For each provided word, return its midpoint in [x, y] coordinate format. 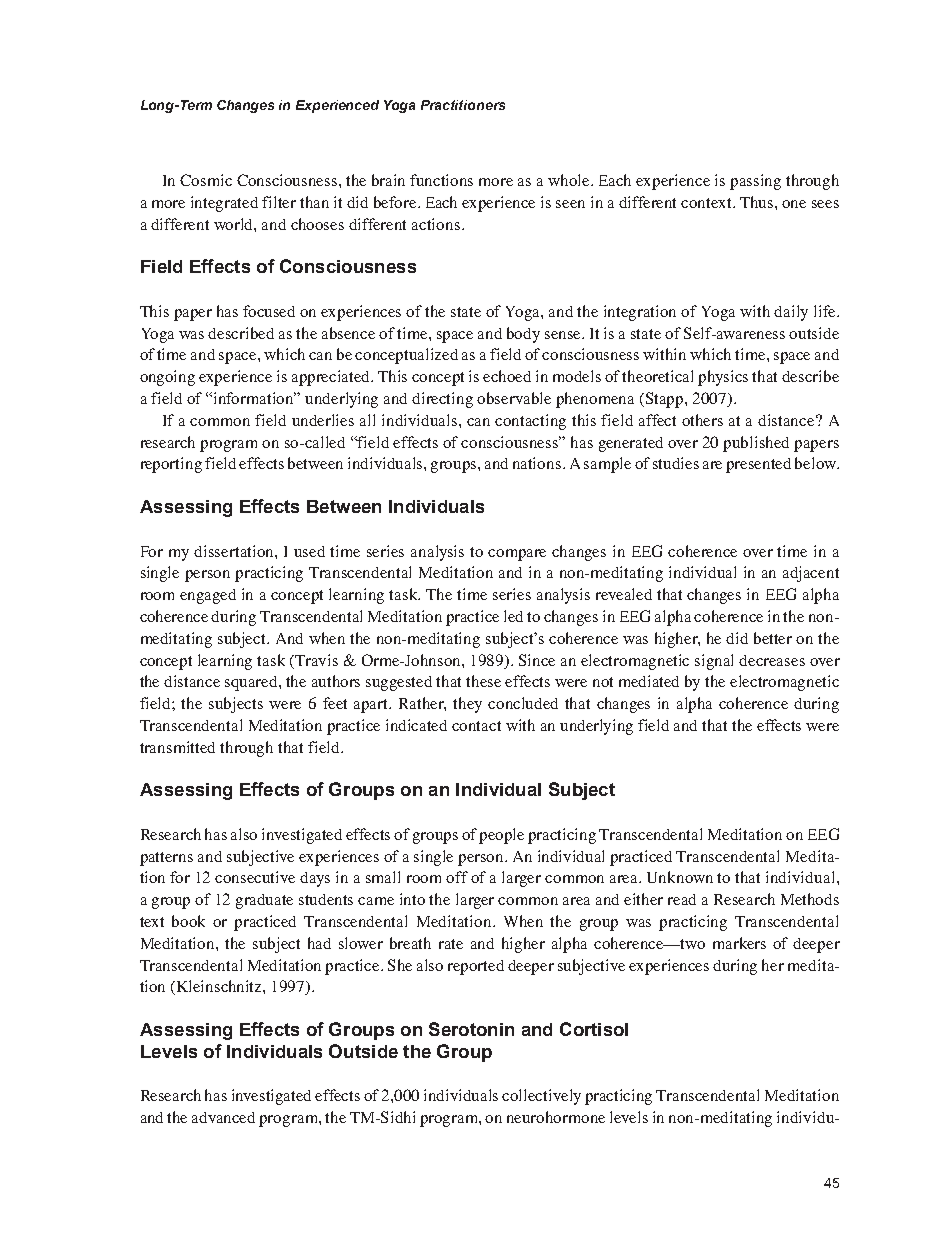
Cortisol [594, 1029]
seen [570, 204]
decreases [772, 660]
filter [279, 202]
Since [537, 660]
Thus [758, 202]
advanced [223, 1117]
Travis [316, 660]
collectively [541, 1097]
